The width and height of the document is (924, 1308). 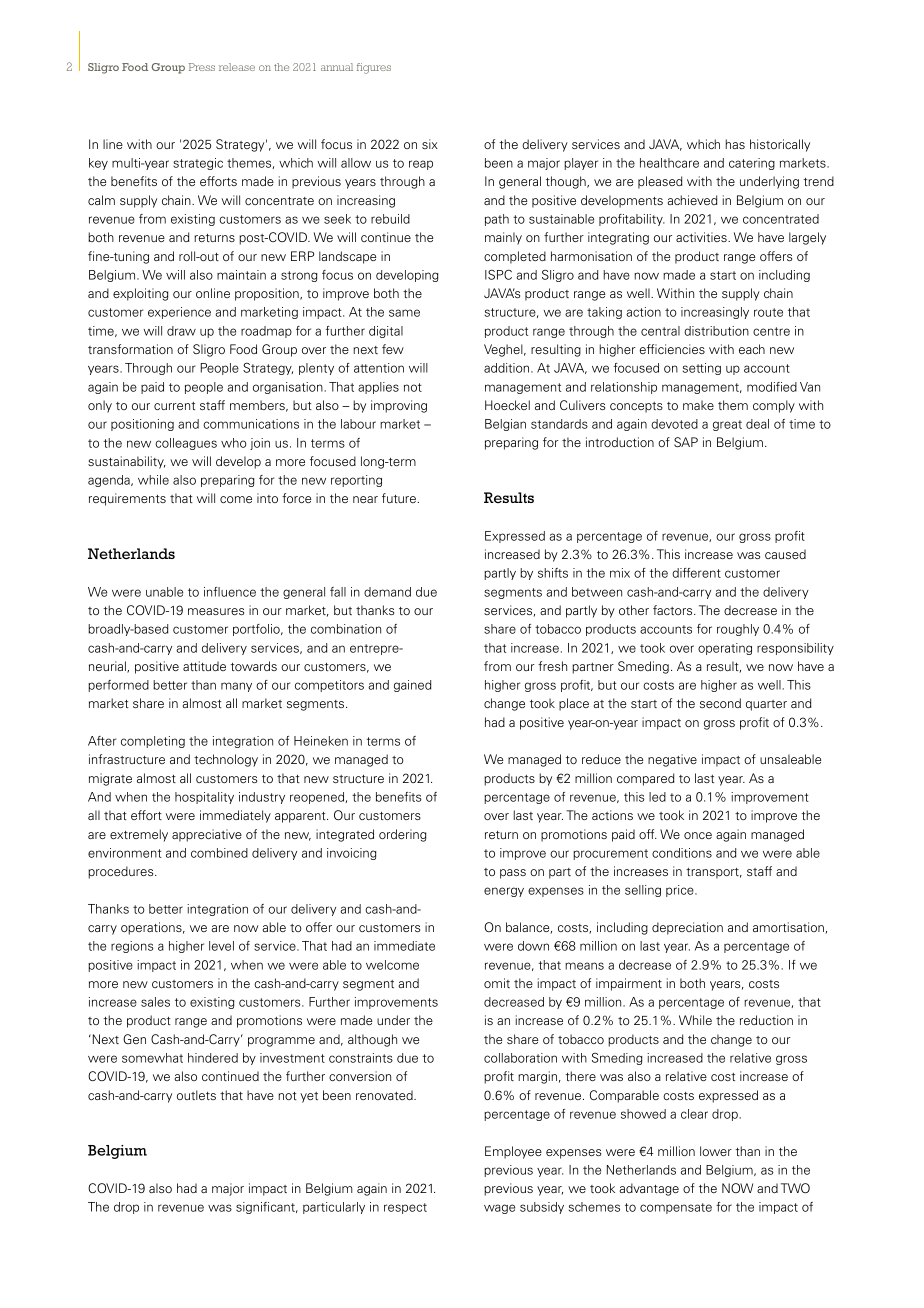 I want to click on release, so click(x=237, y=67).
